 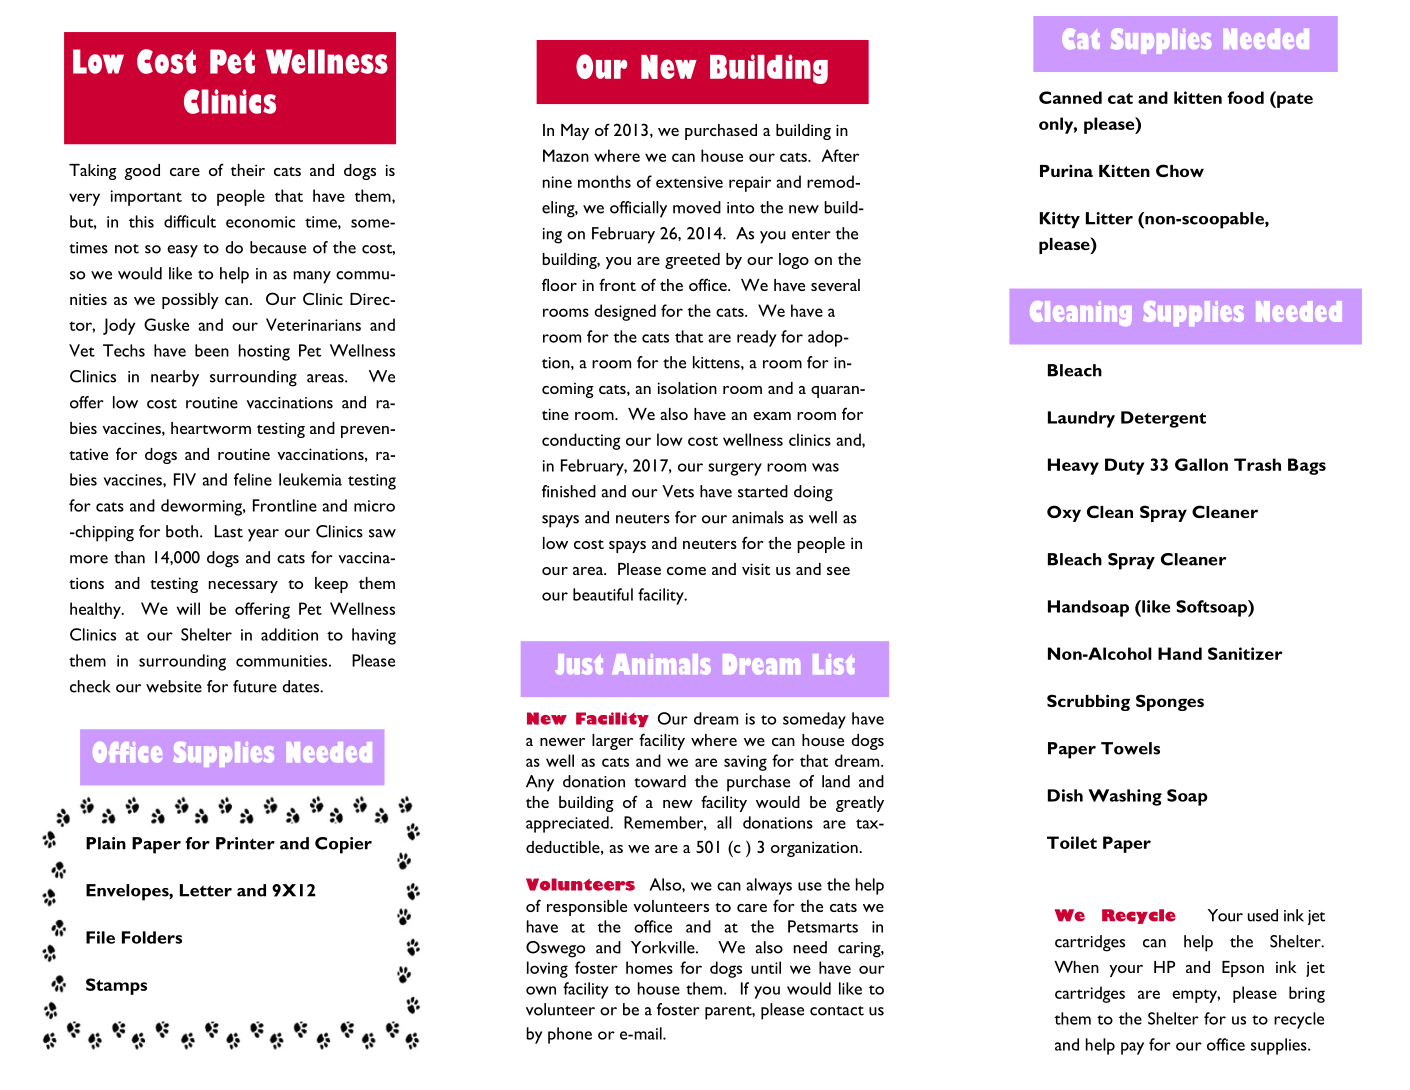 What do you see at coordinates (686, 571) in the image?
I see `come` at bounding box center [686, 571].
